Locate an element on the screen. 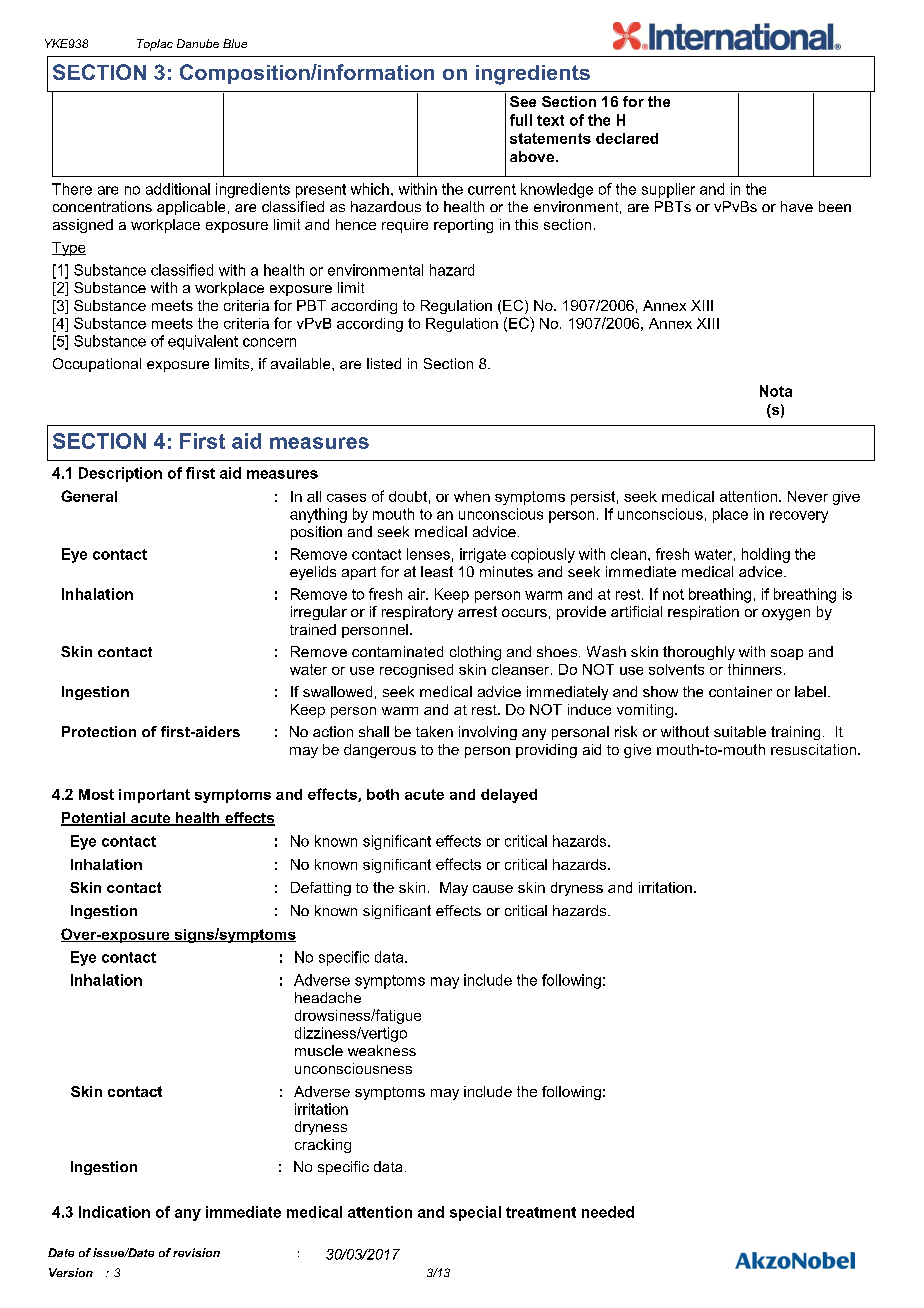  clothing is located at coordinates (475, 653).
